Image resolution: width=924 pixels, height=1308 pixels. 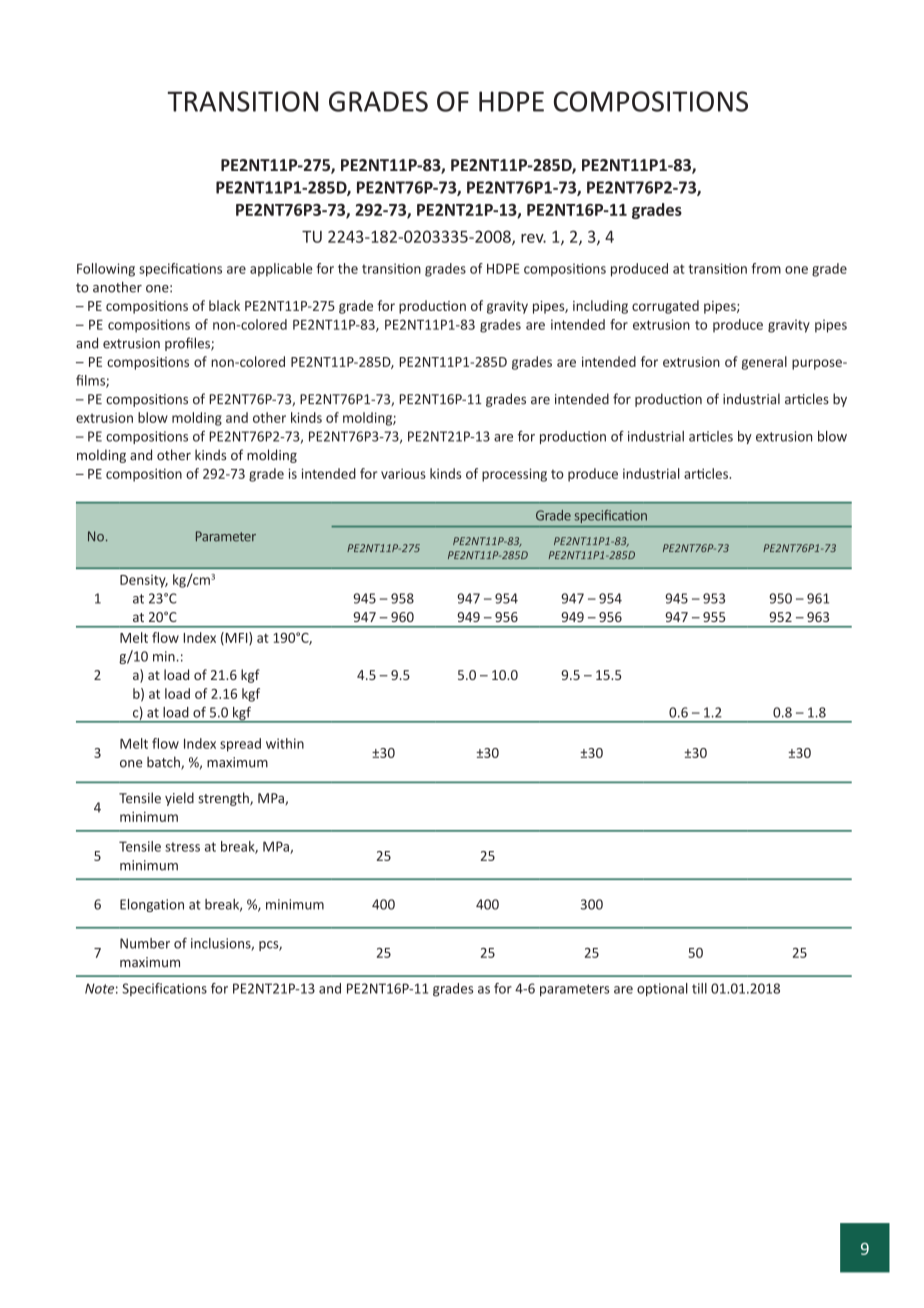 What do you see at coordinates (514, 475) in the screenshot?
I see `processing` at bounding box center [514, 475].
